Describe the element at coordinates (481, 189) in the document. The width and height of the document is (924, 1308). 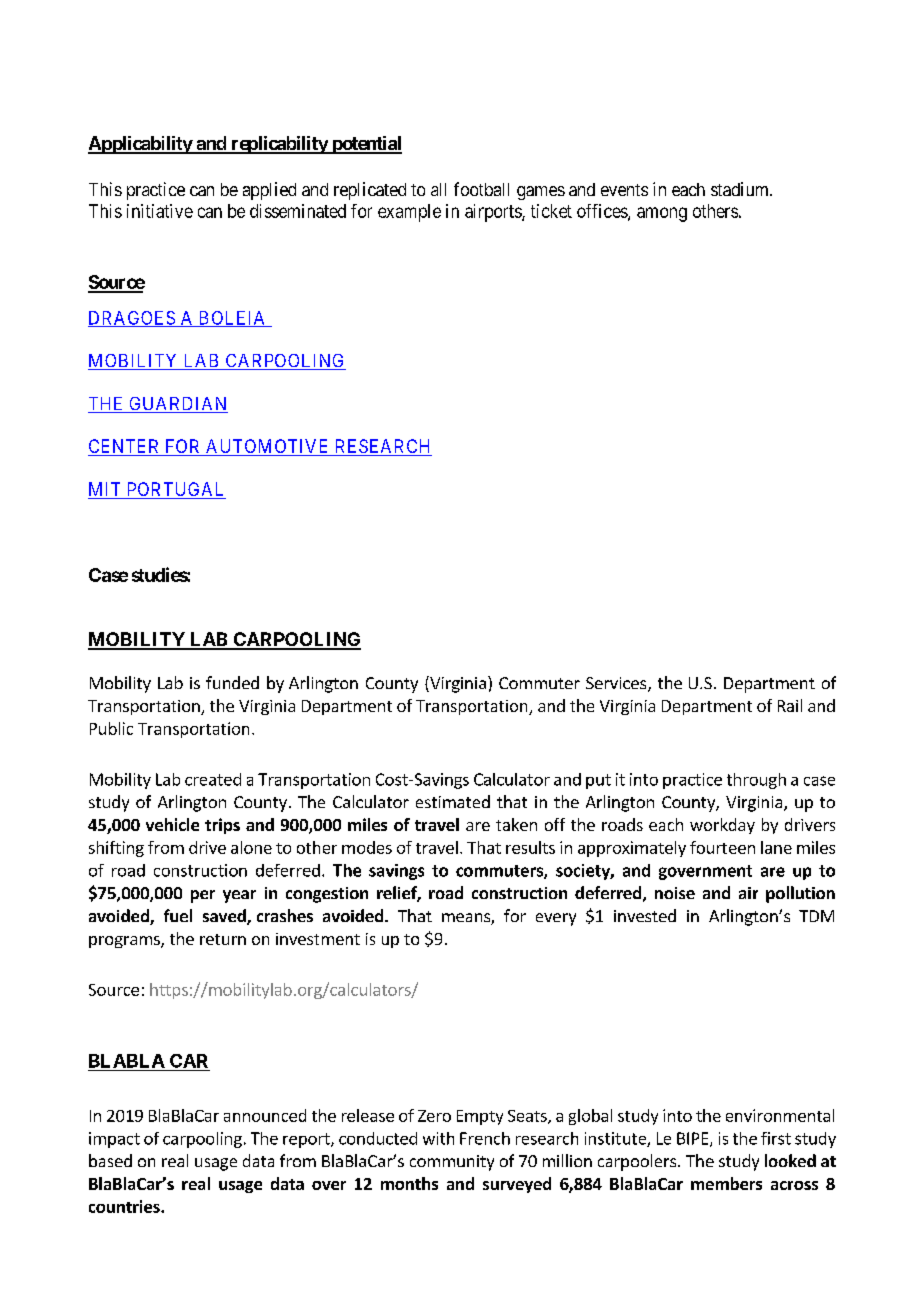
I see `football` at that location.
